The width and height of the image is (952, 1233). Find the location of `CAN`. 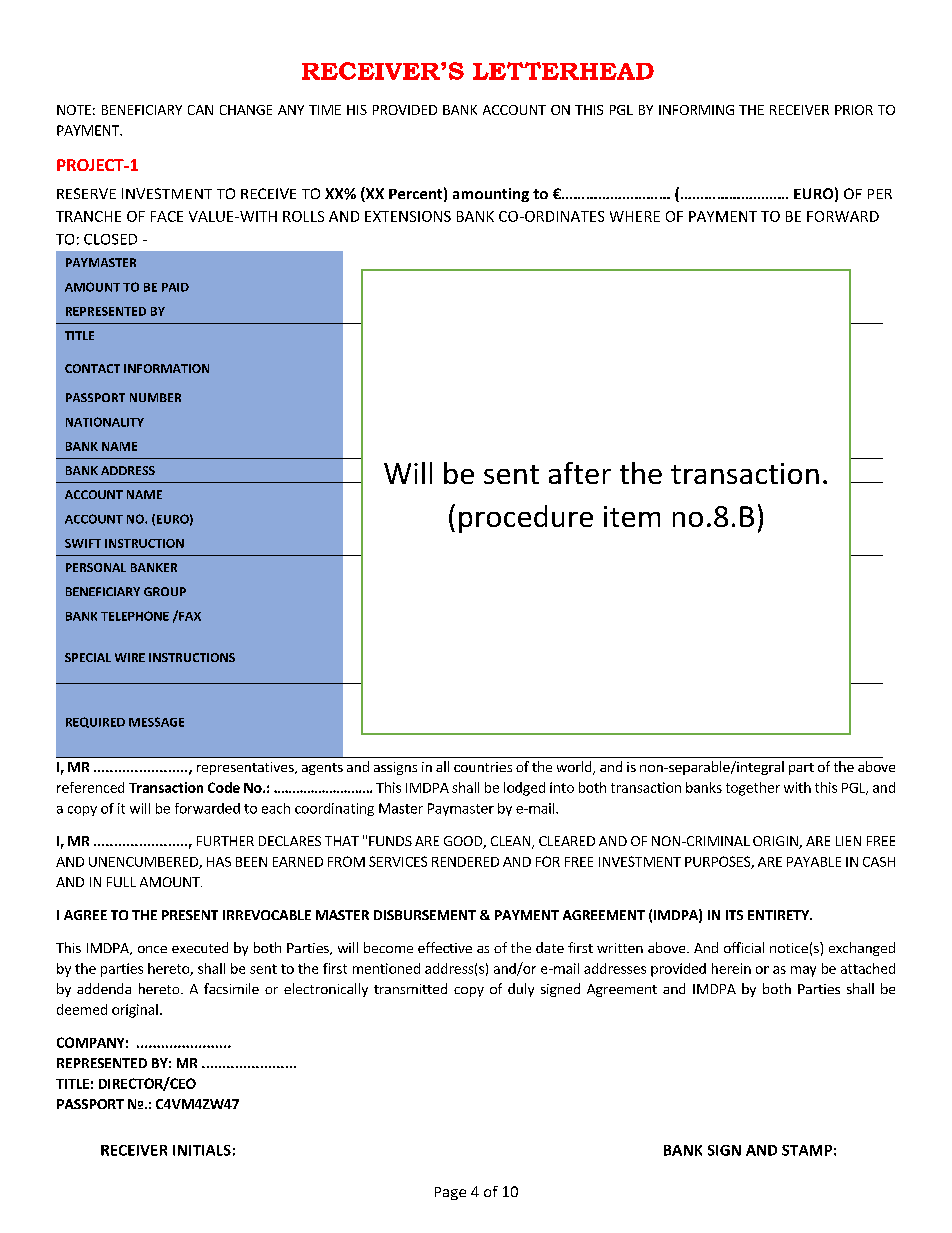

CAN is located at coordinates (200, 110).
